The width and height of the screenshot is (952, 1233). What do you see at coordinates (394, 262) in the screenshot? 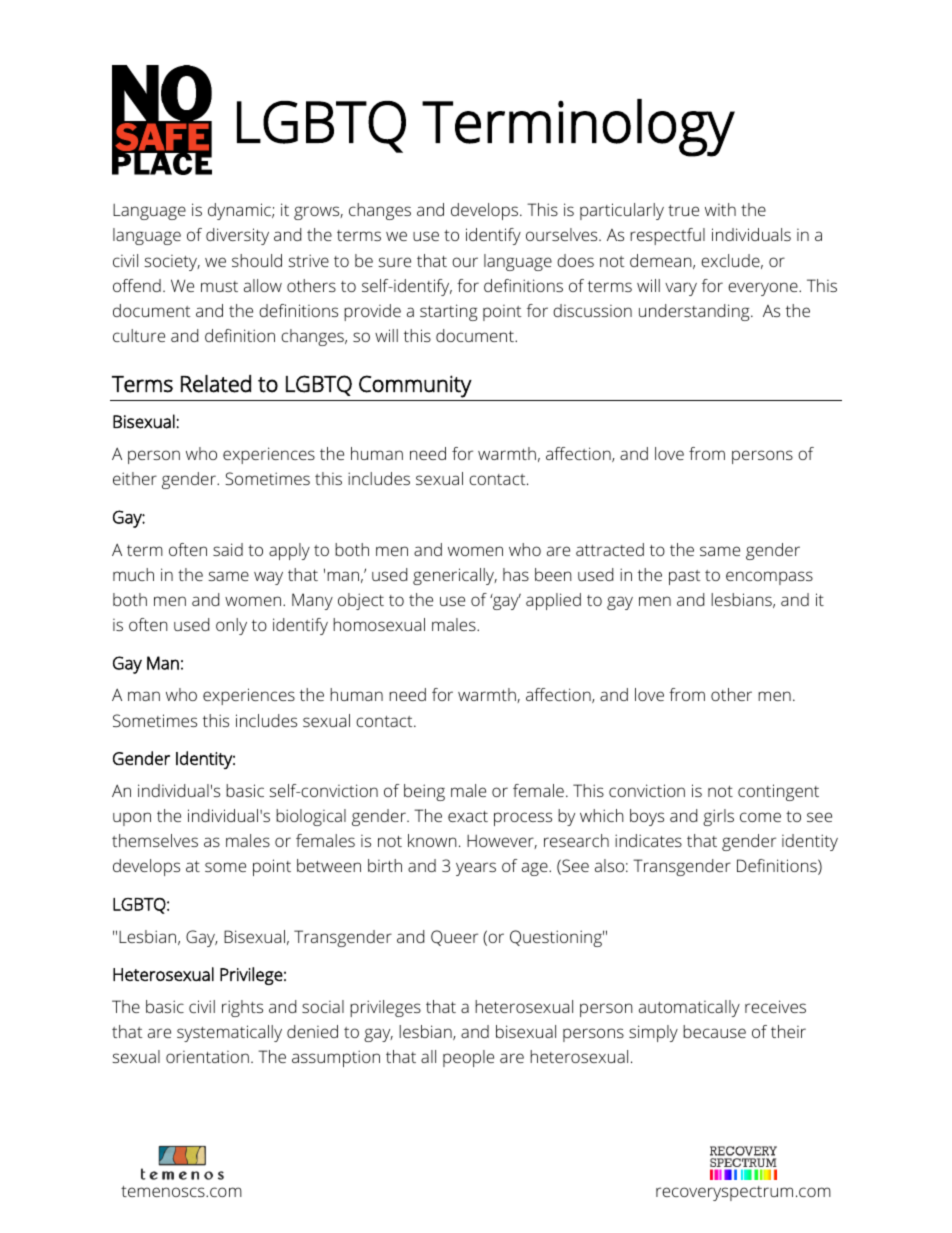
I see `sure` at bounding box center [394, 262].
